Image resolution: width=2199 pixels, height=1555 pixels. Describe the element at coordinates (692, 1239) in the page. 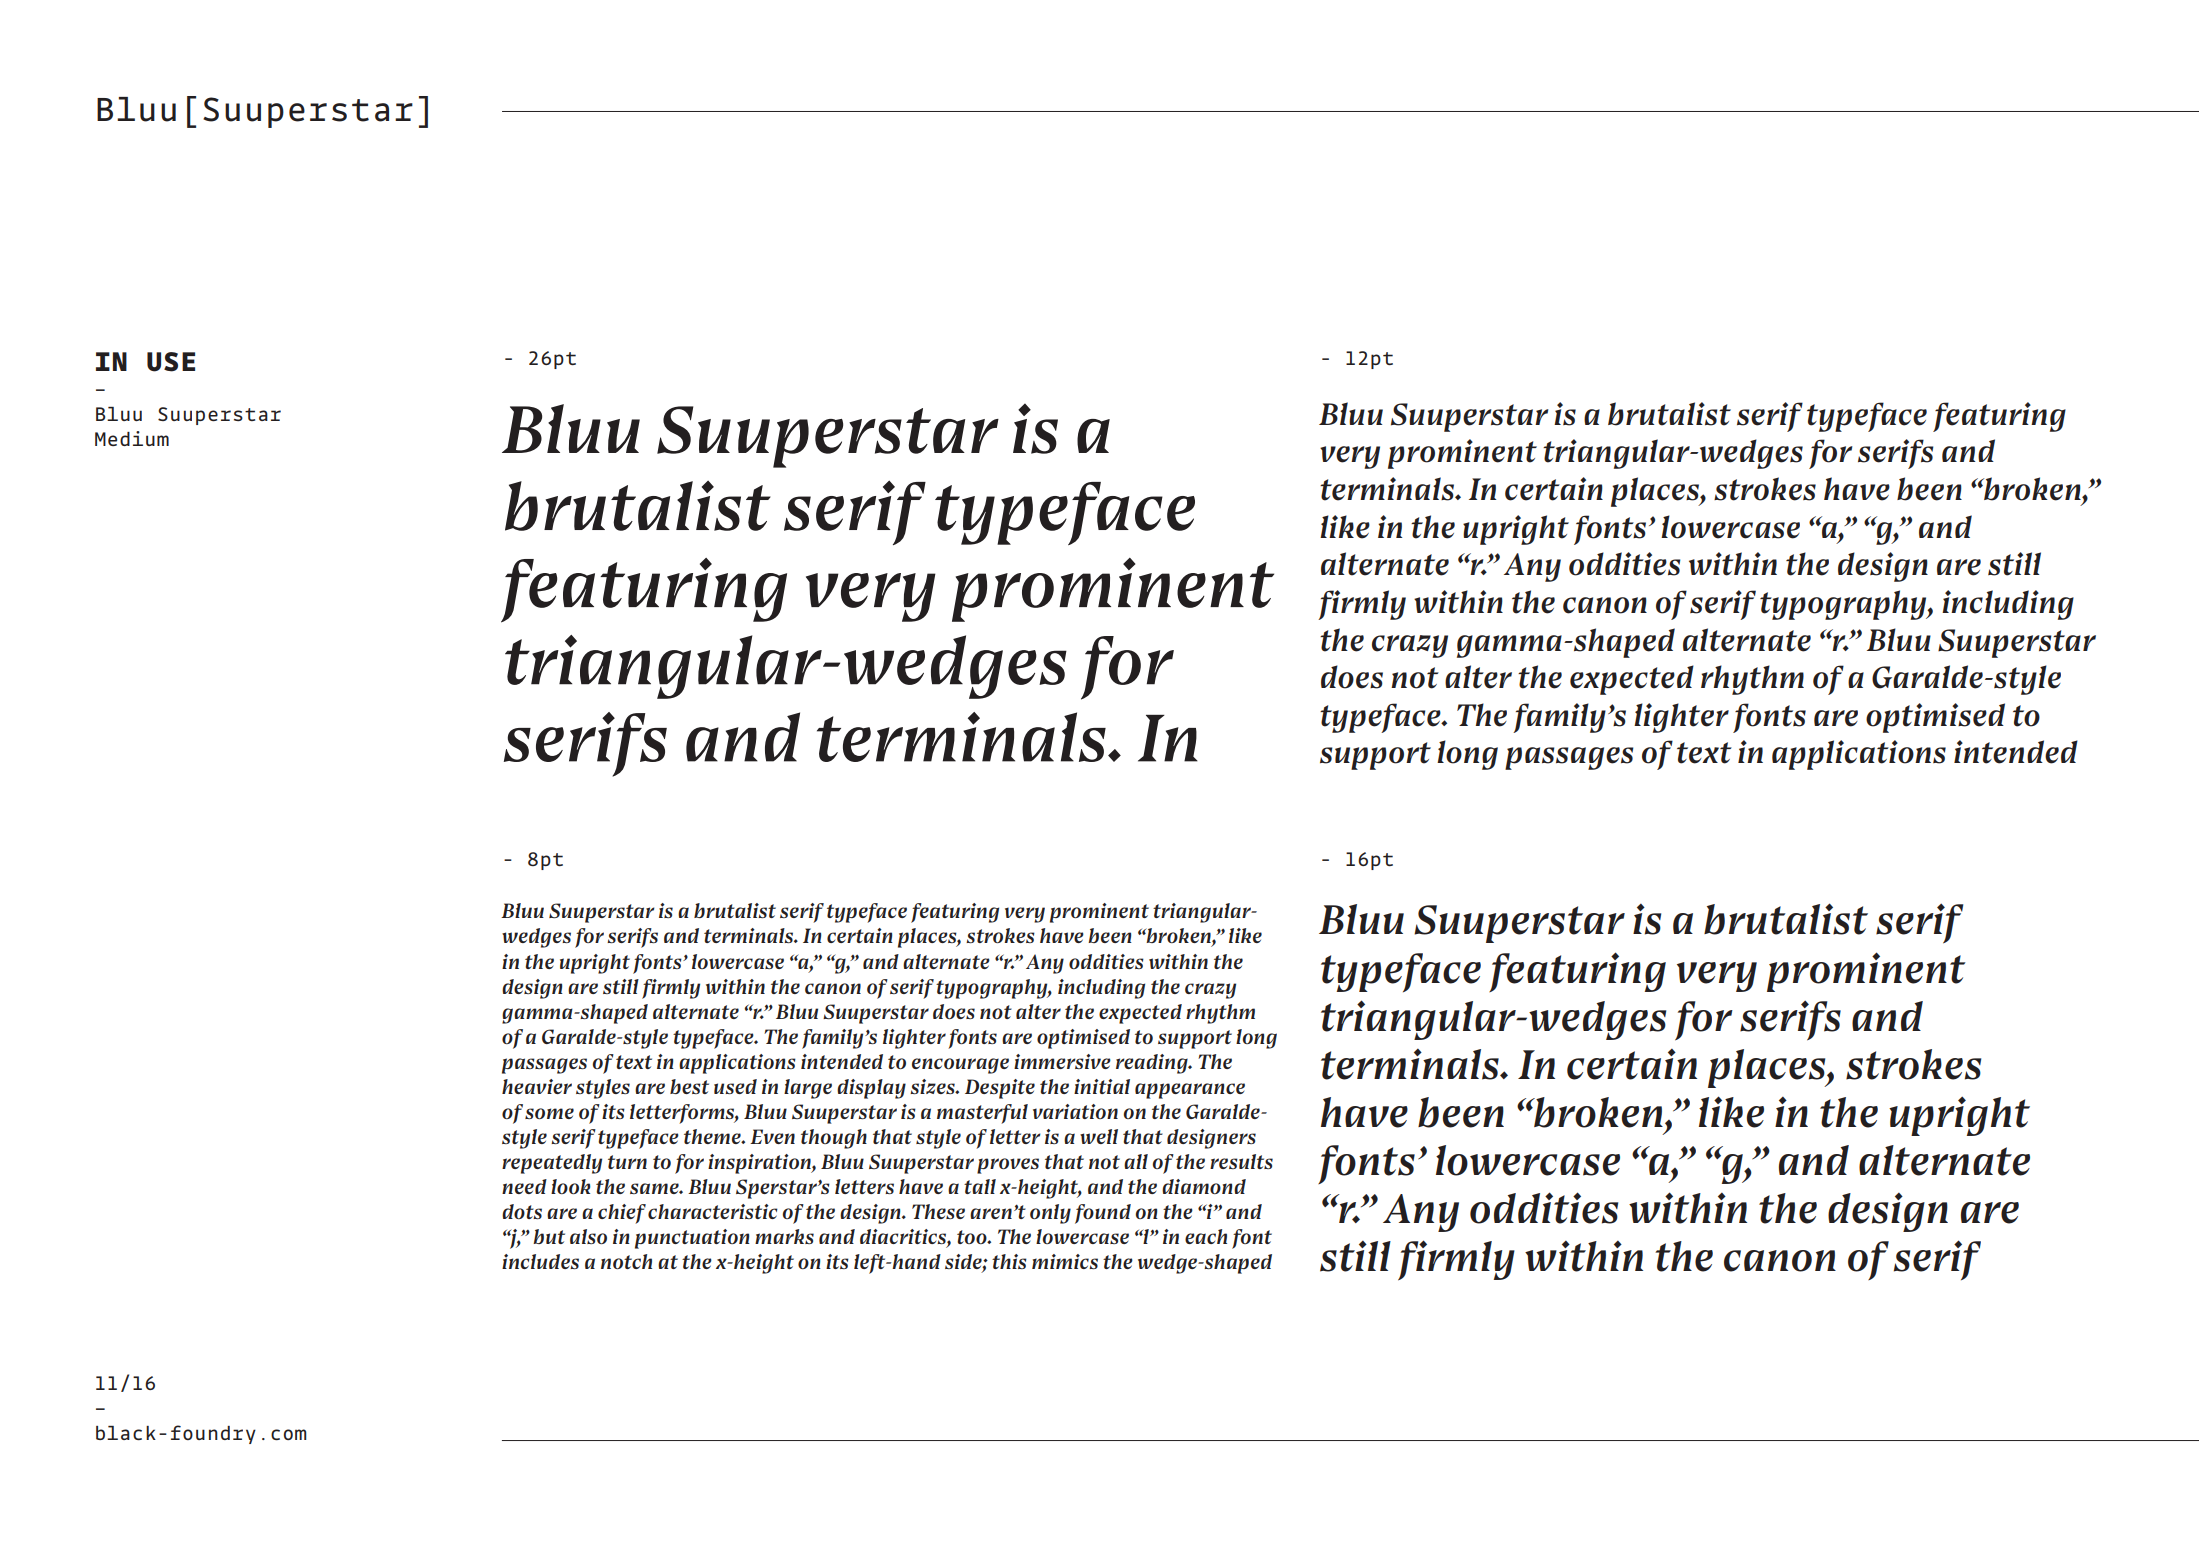

I see `punctuation` at that location.
